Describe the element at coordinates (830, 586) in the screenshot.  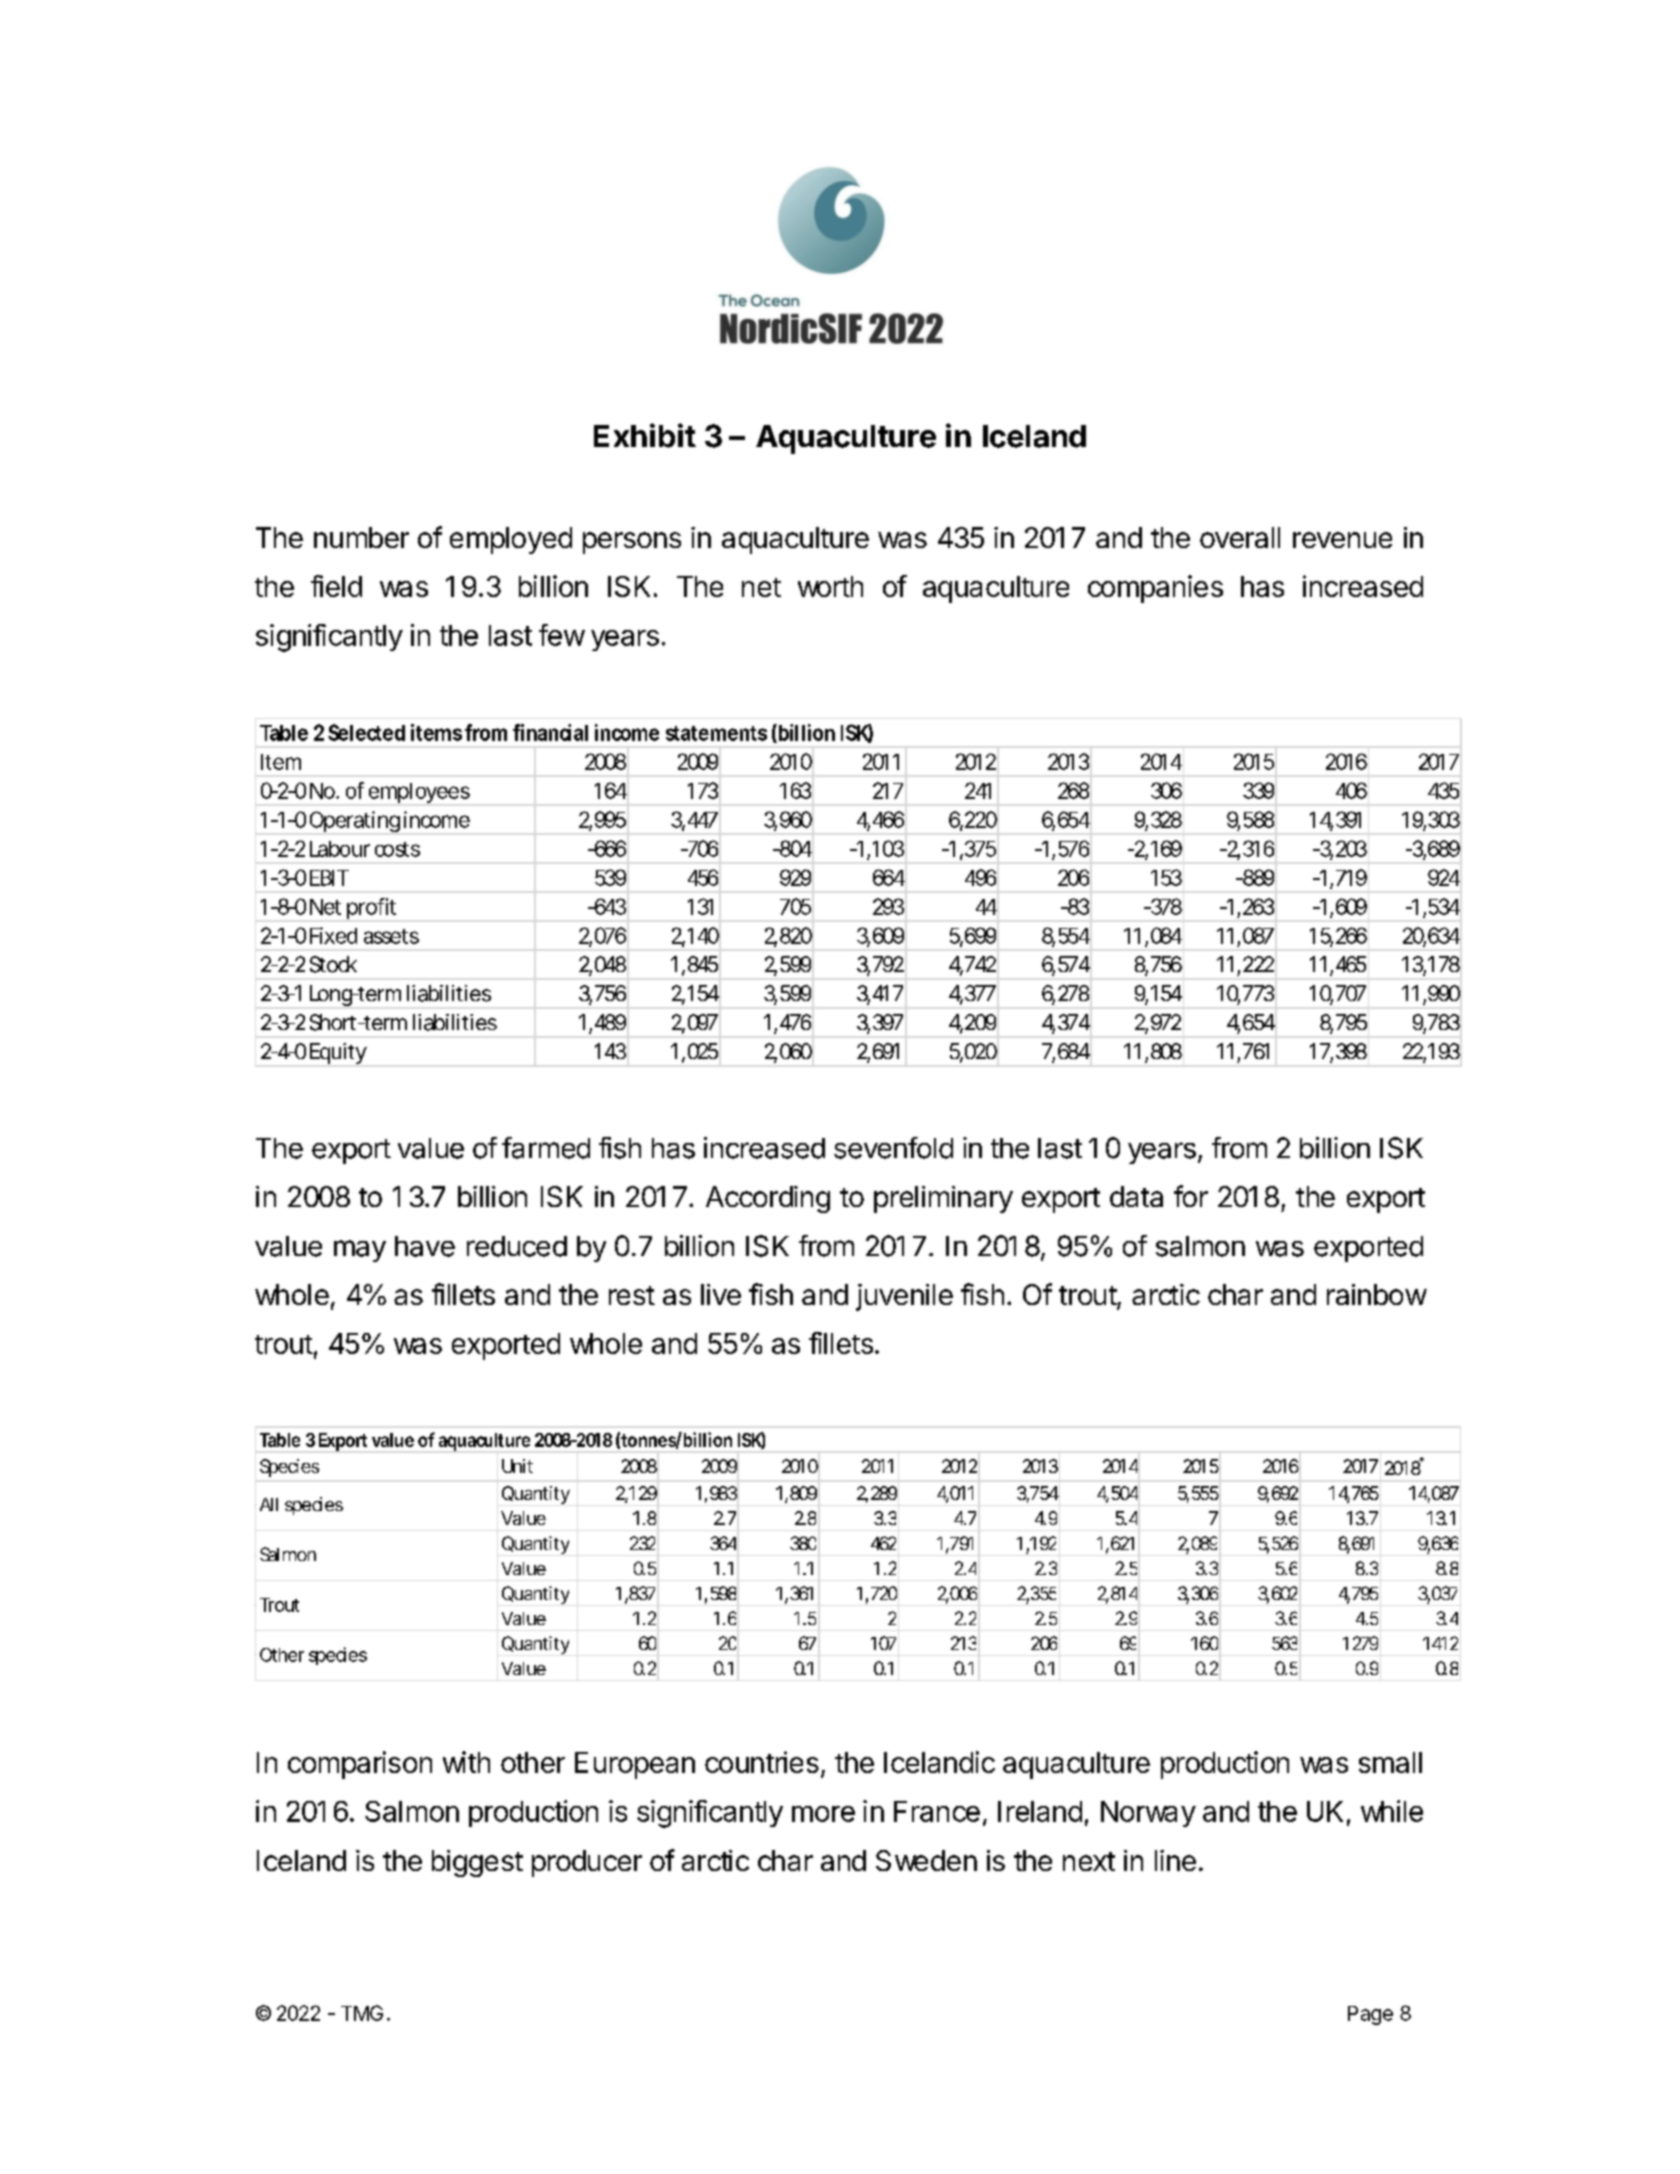
I see `worth` at that location.
